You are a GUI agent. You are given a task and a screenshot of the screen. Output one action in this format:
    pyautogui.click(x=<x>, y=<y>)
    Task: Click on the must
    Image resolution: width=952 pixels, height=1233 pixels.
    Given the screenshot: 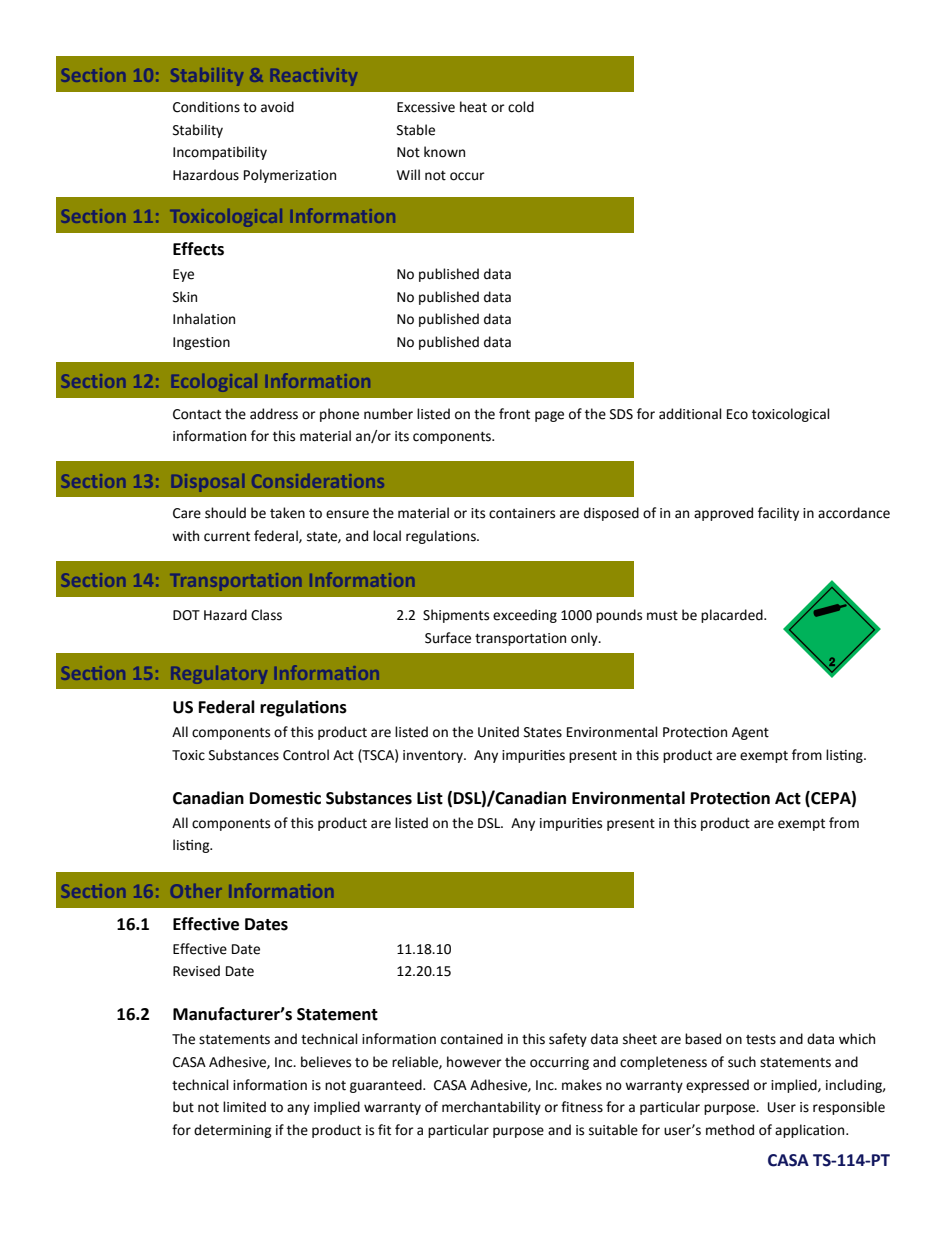 What is the action you would take?
    pyautogui.click(x=662, y=616)
